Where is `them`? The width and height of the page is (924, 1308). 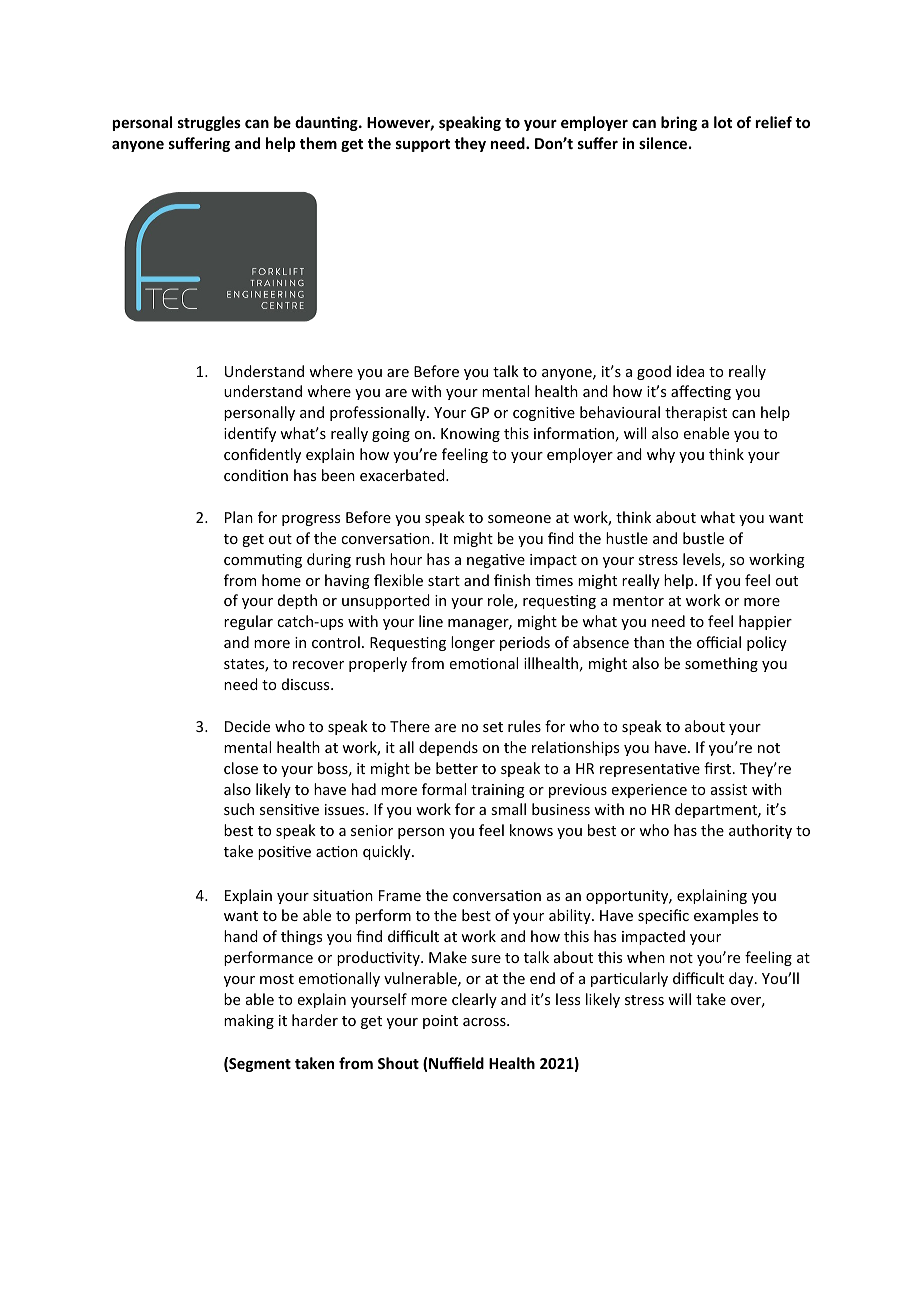
them is located at coordinates (318, 143).
